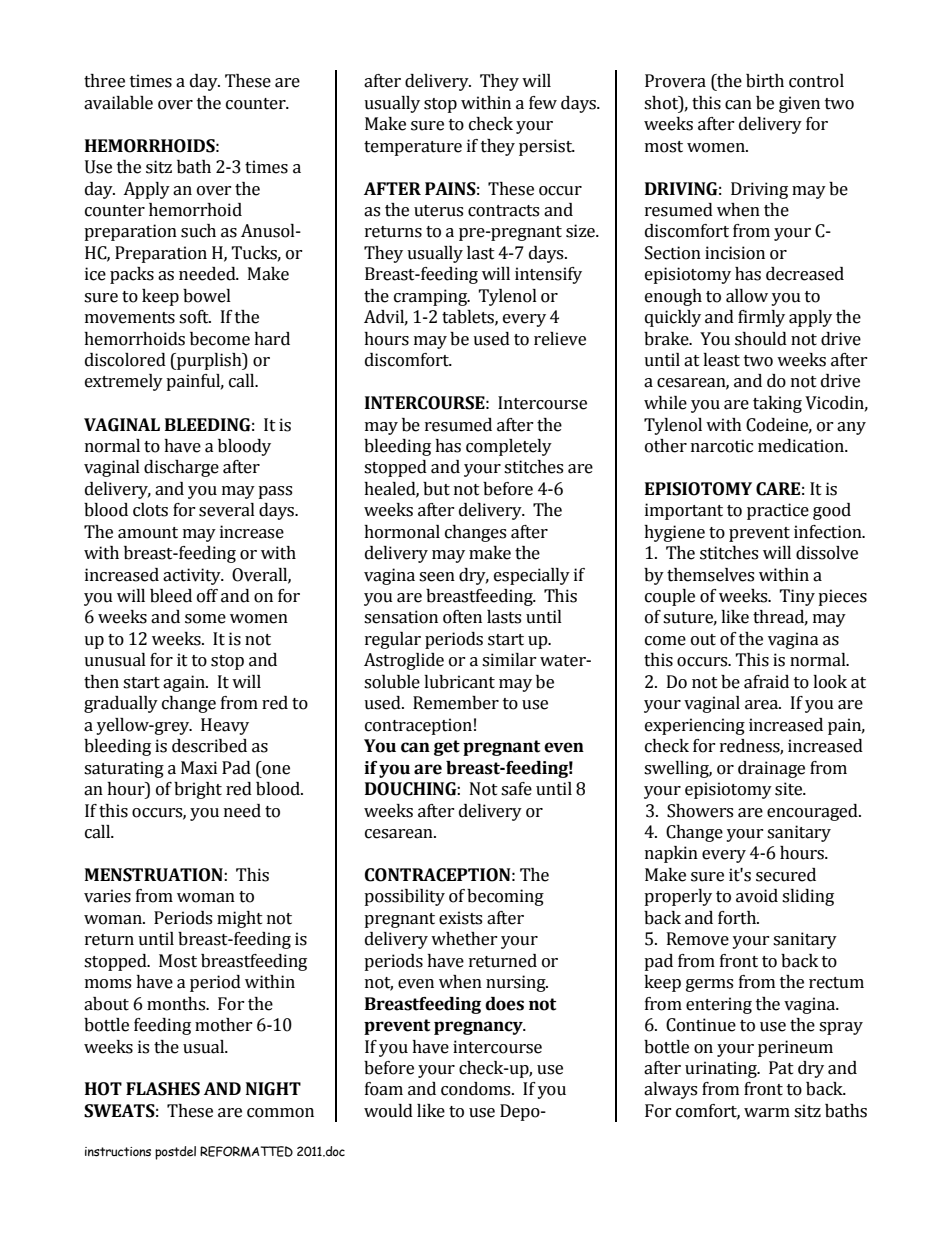 The image size is (952, 1233). Describe the element at coordinates (163, 1089) in the screenshot. I see `FLASHES` at that location.
